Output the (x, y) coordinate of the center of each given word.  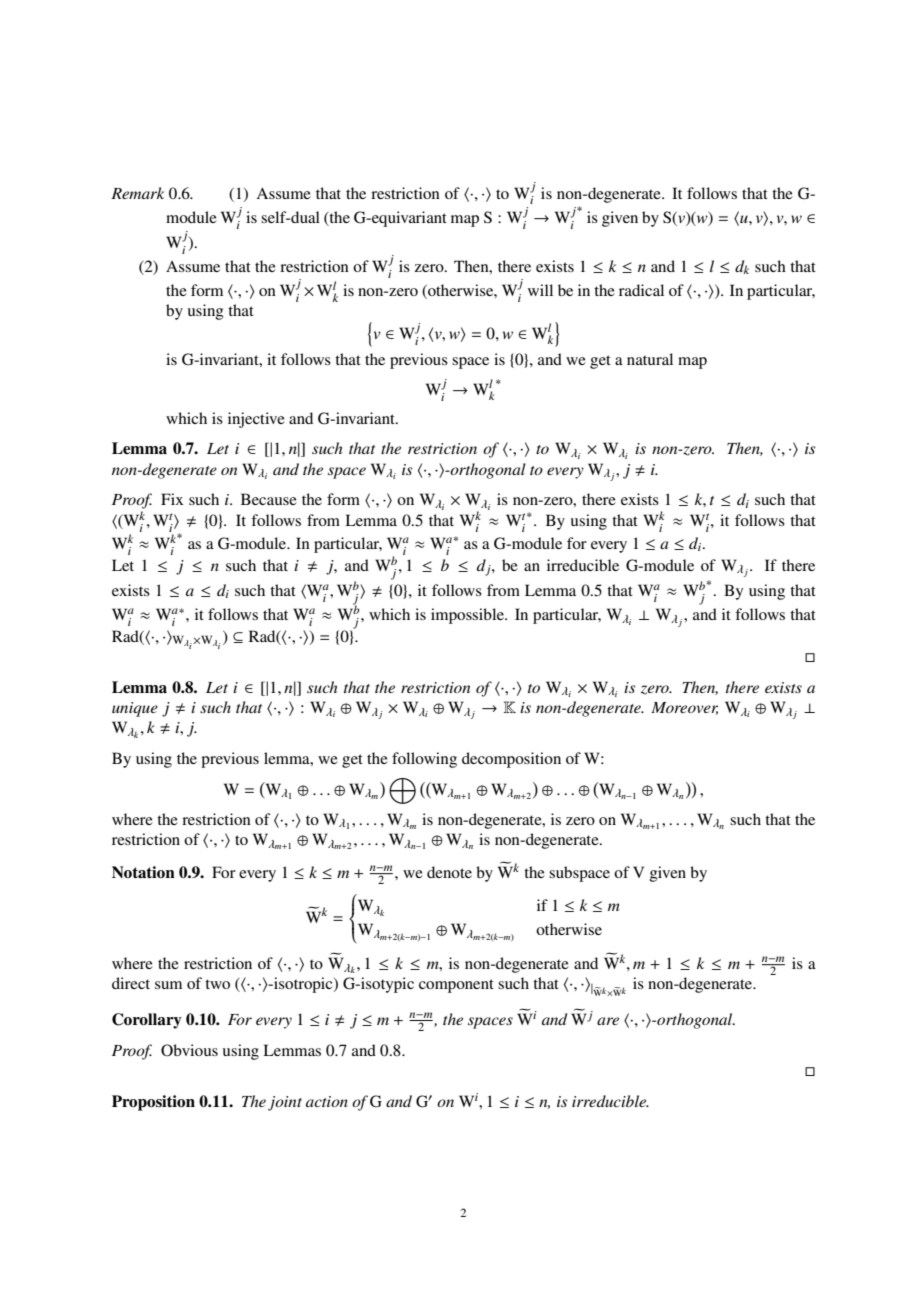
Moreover (684, 708)
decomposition (511, 760)
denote (449, 872)
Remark (137, 193)
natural (650, 359)
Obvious (189, 1050)
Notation (143, 872)
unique (135, 709)
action (327, 1101)
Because (269, 499)
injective (256, 420)
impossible (468, 616)
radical (641, 290)
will (540, 290)
